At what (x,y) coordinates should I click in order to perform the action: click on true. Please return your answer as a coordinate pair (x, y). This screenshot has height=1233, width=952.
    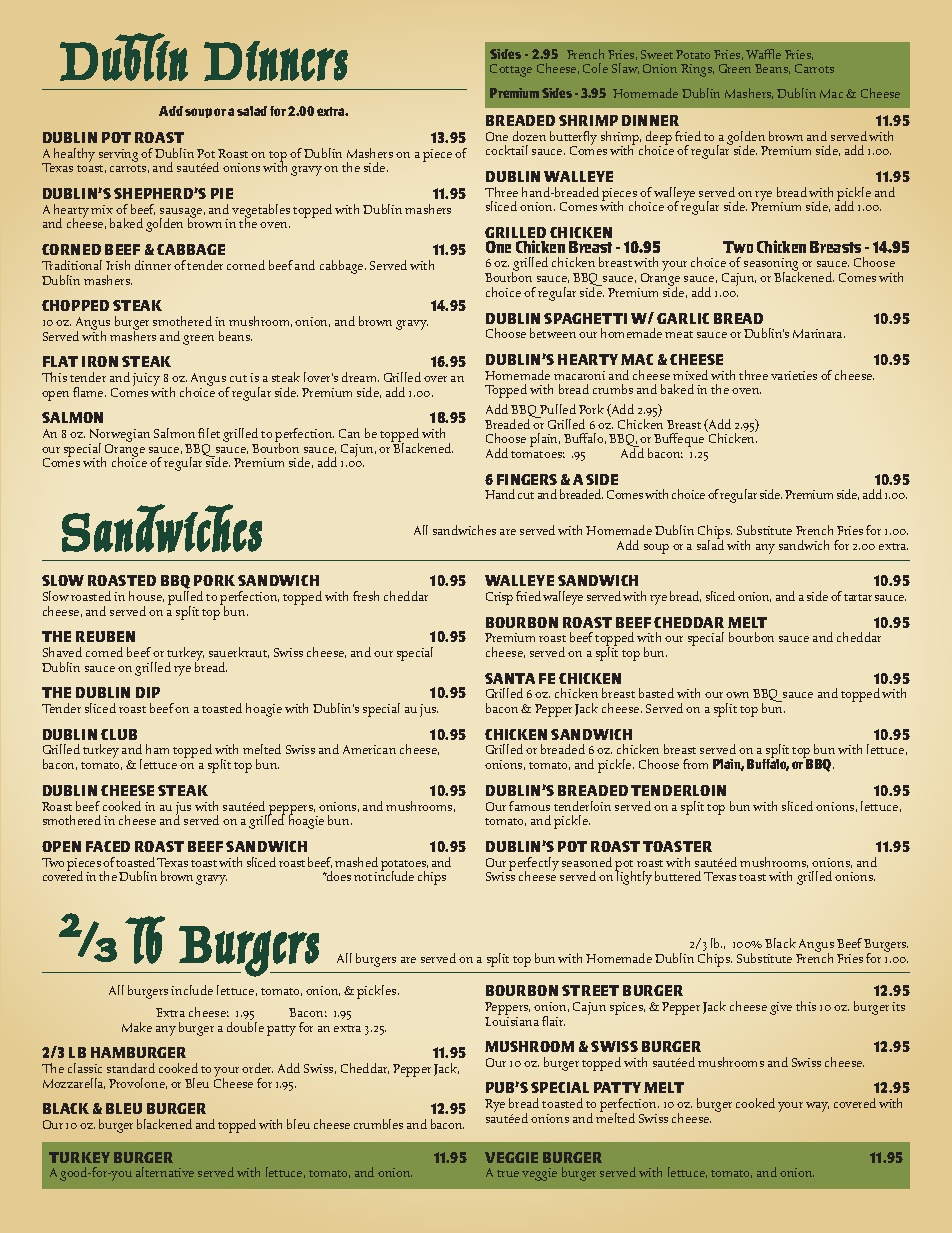
    Looking at the image, I should click on (508, 1173).
